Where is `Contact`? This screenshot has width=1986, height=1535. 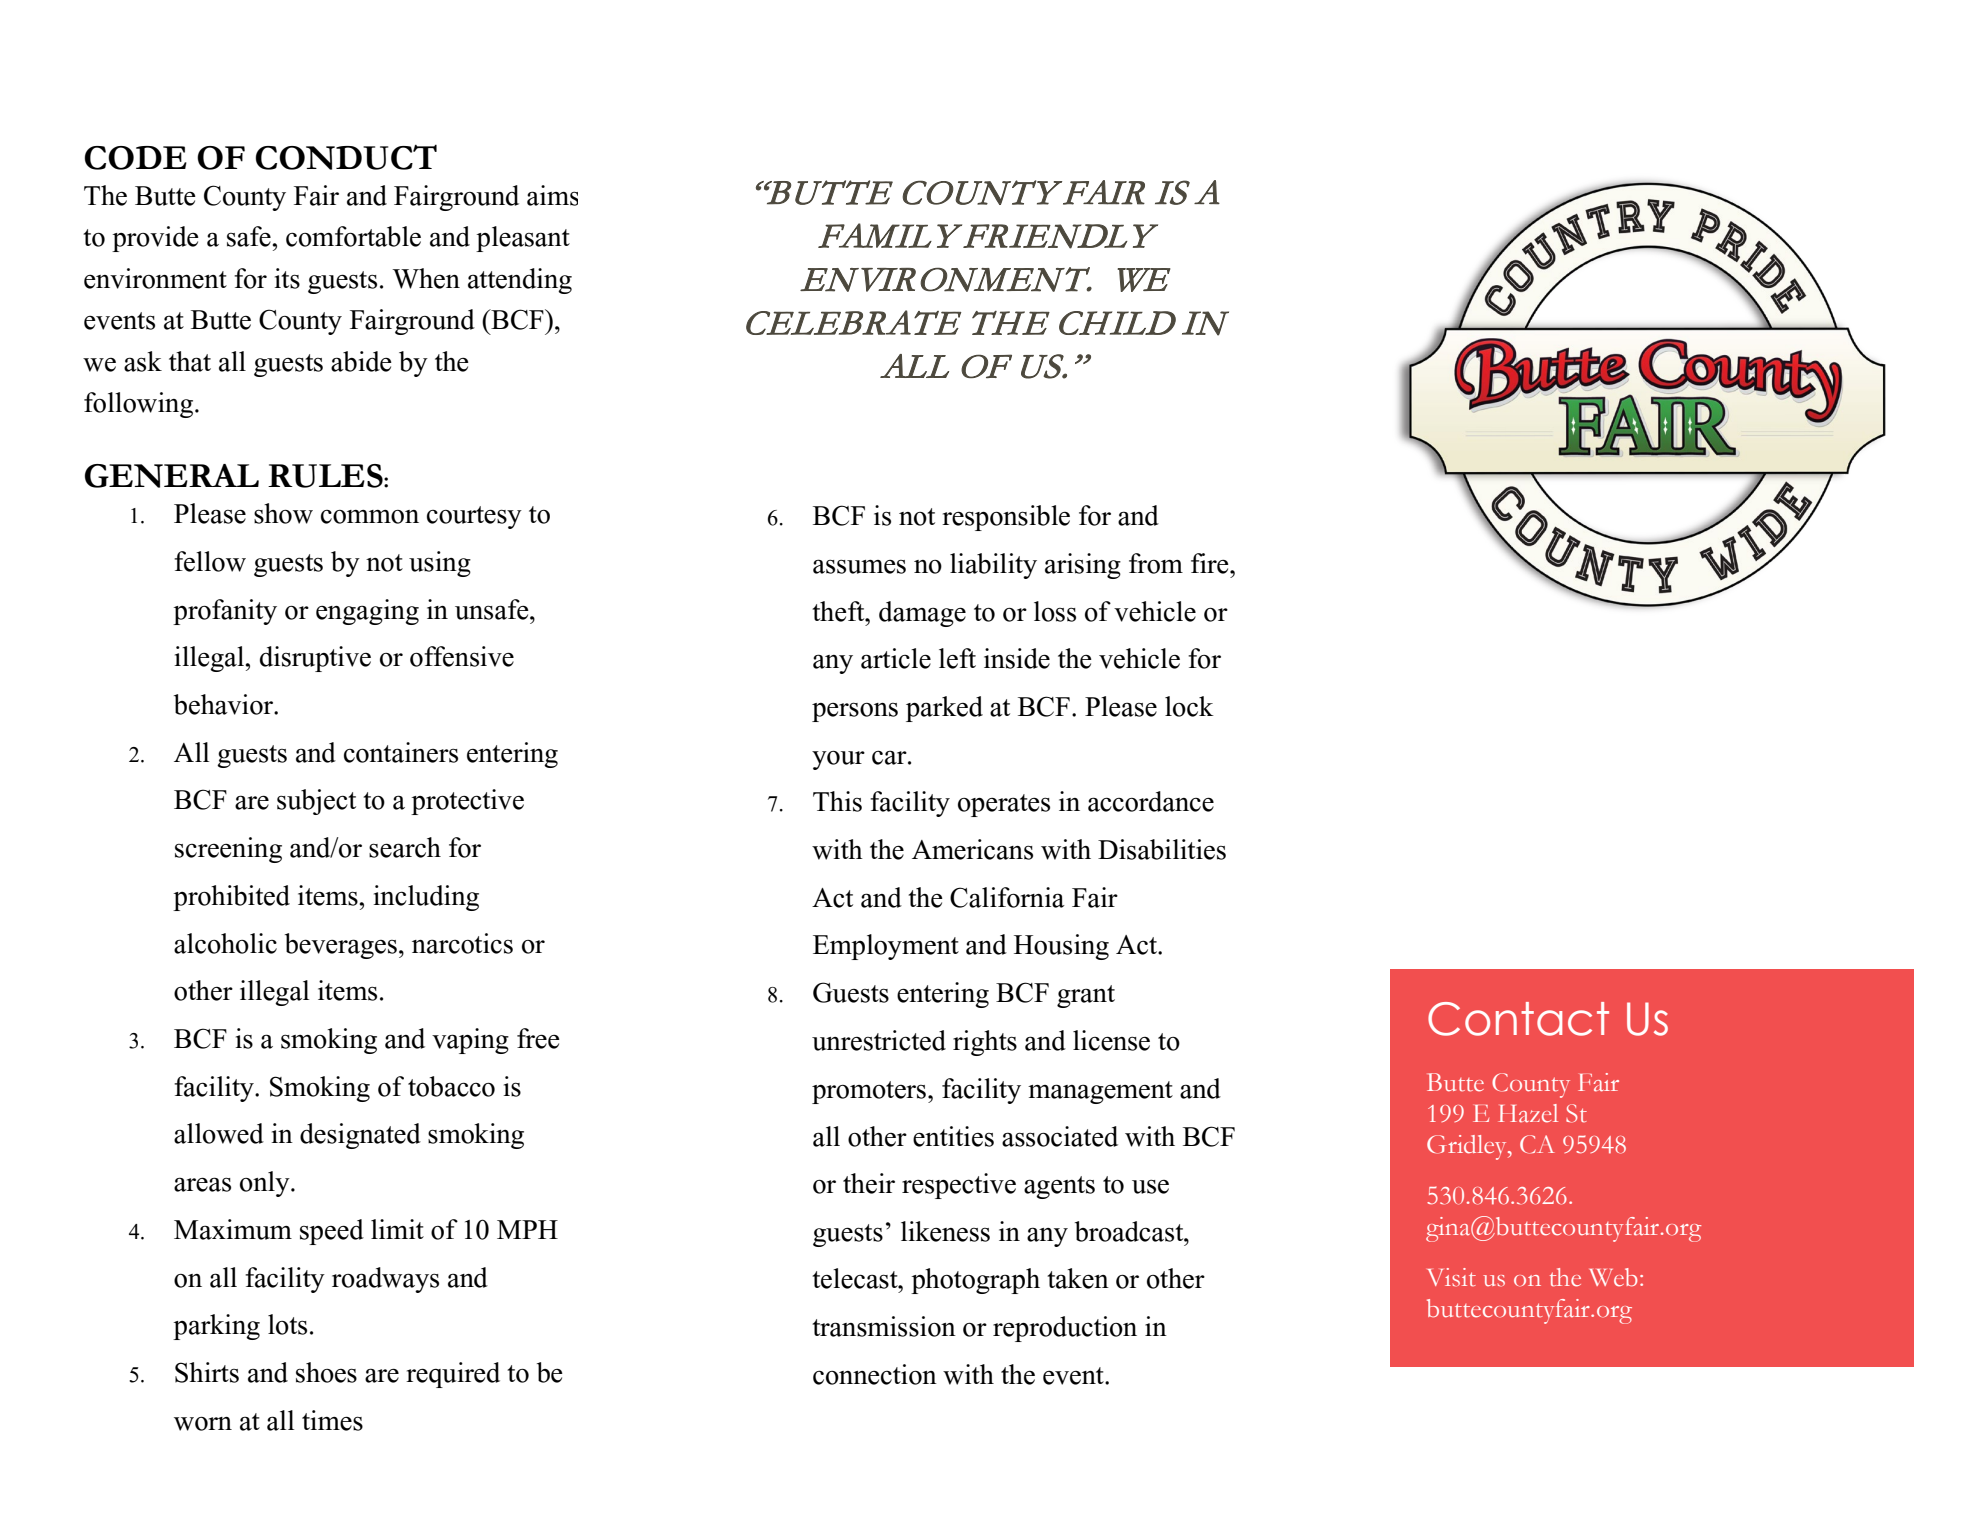
Contact is located at coordinates (1518, 1019).
